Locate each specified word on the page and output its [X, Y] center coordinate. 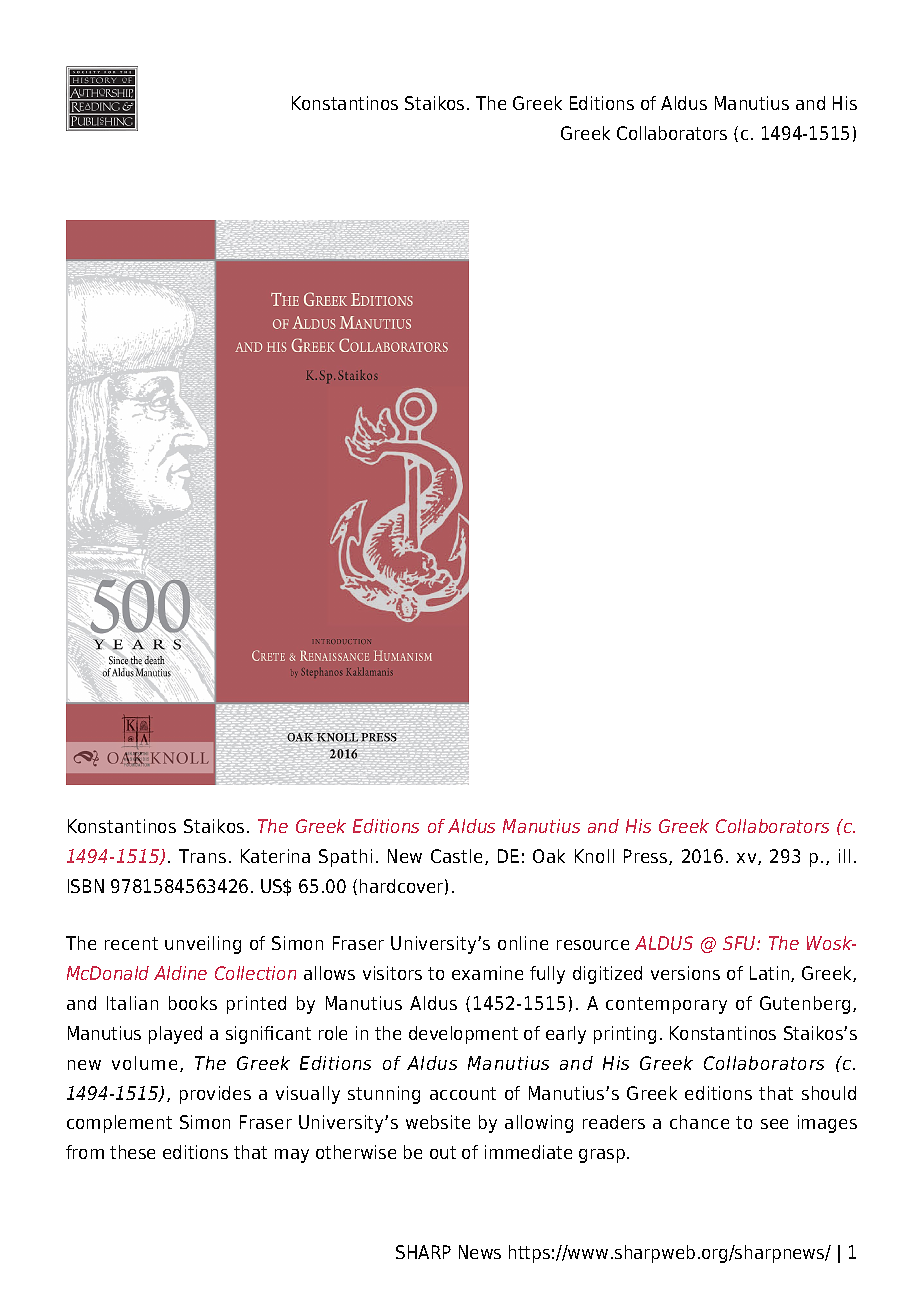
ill [844, 856]
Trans [202, 856]
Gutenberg [805, 1005]
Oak [549, 856]
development [463, 1035]
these [132, 1152]
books [193, 1003]
